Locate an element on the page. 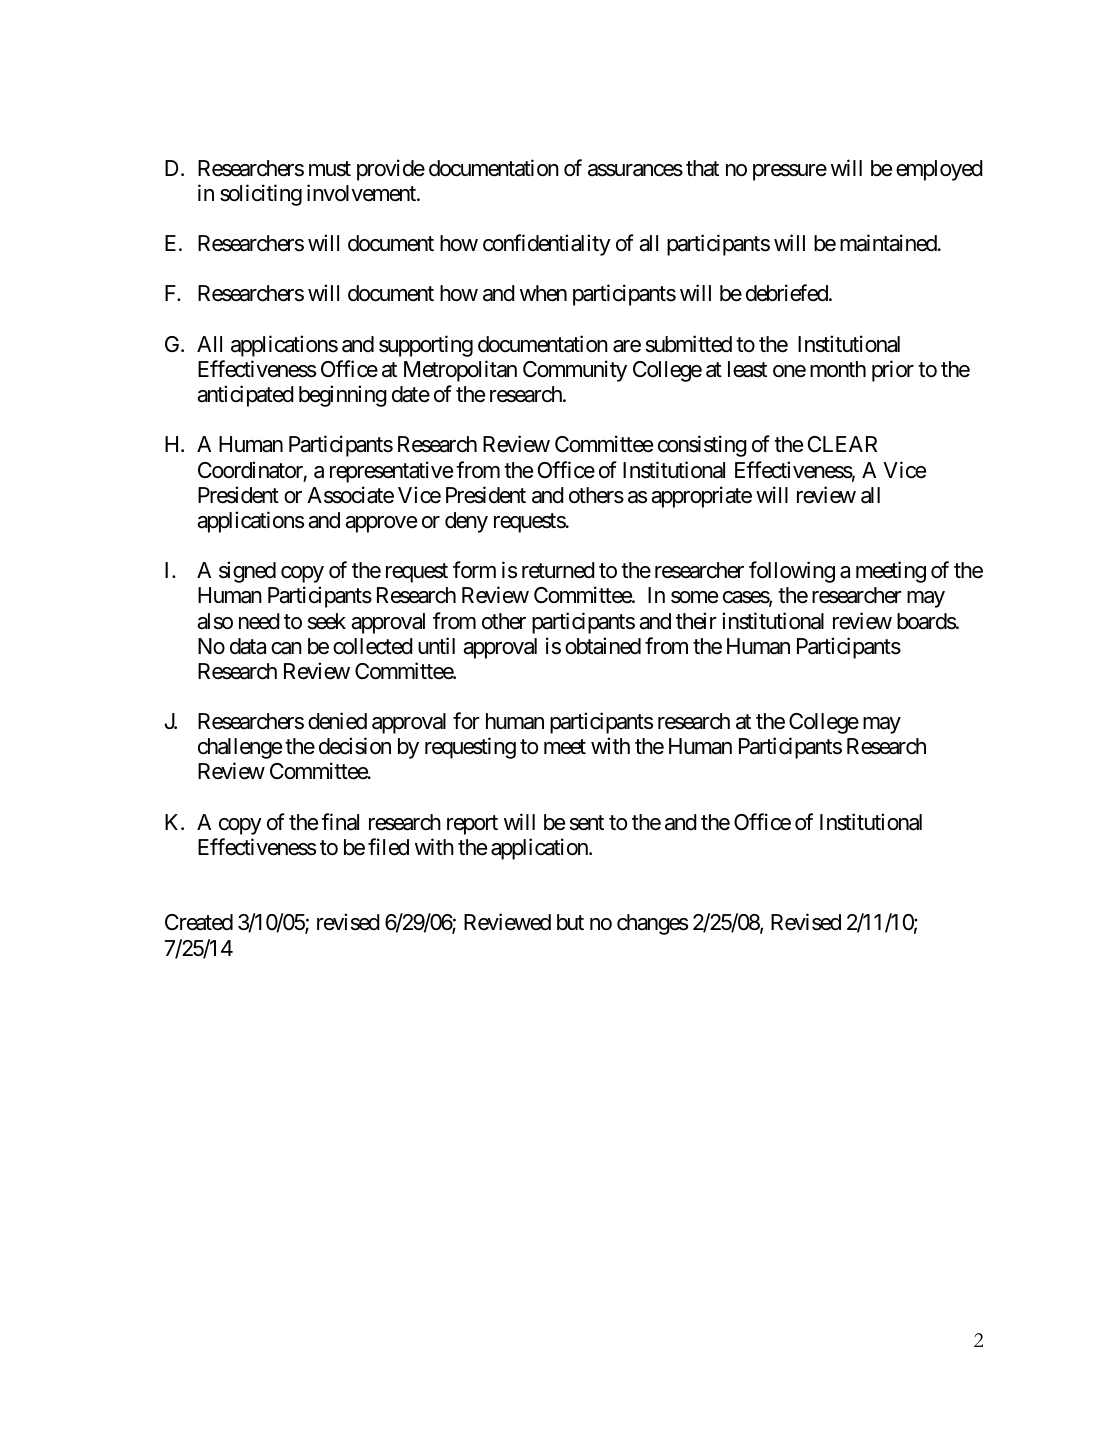  confidentiality is located at coordinates (547, 245).
